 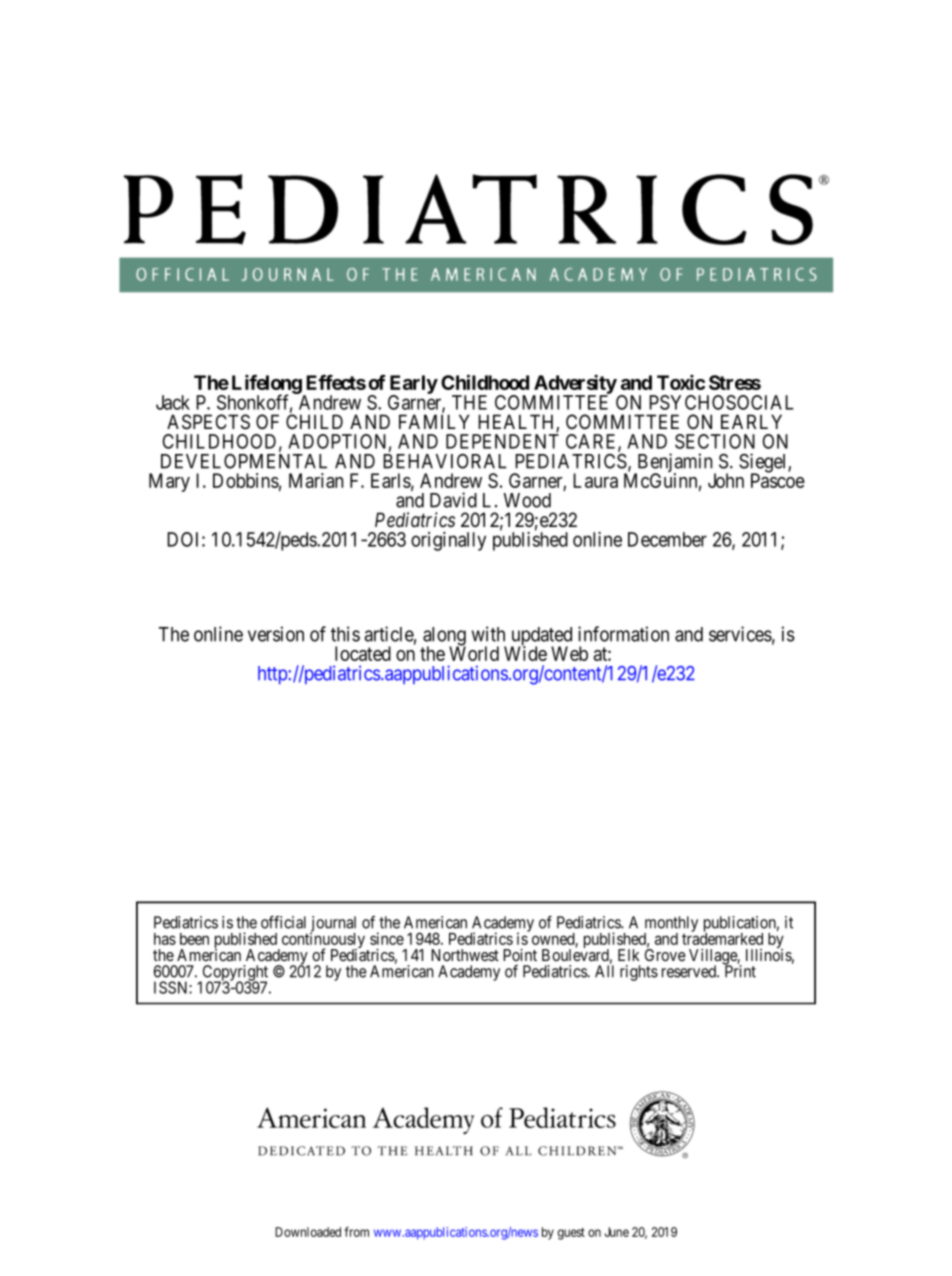 What do you see at coordinates (671, 925) in the page?
I see `monthly` at bounding box center [671, 925].
